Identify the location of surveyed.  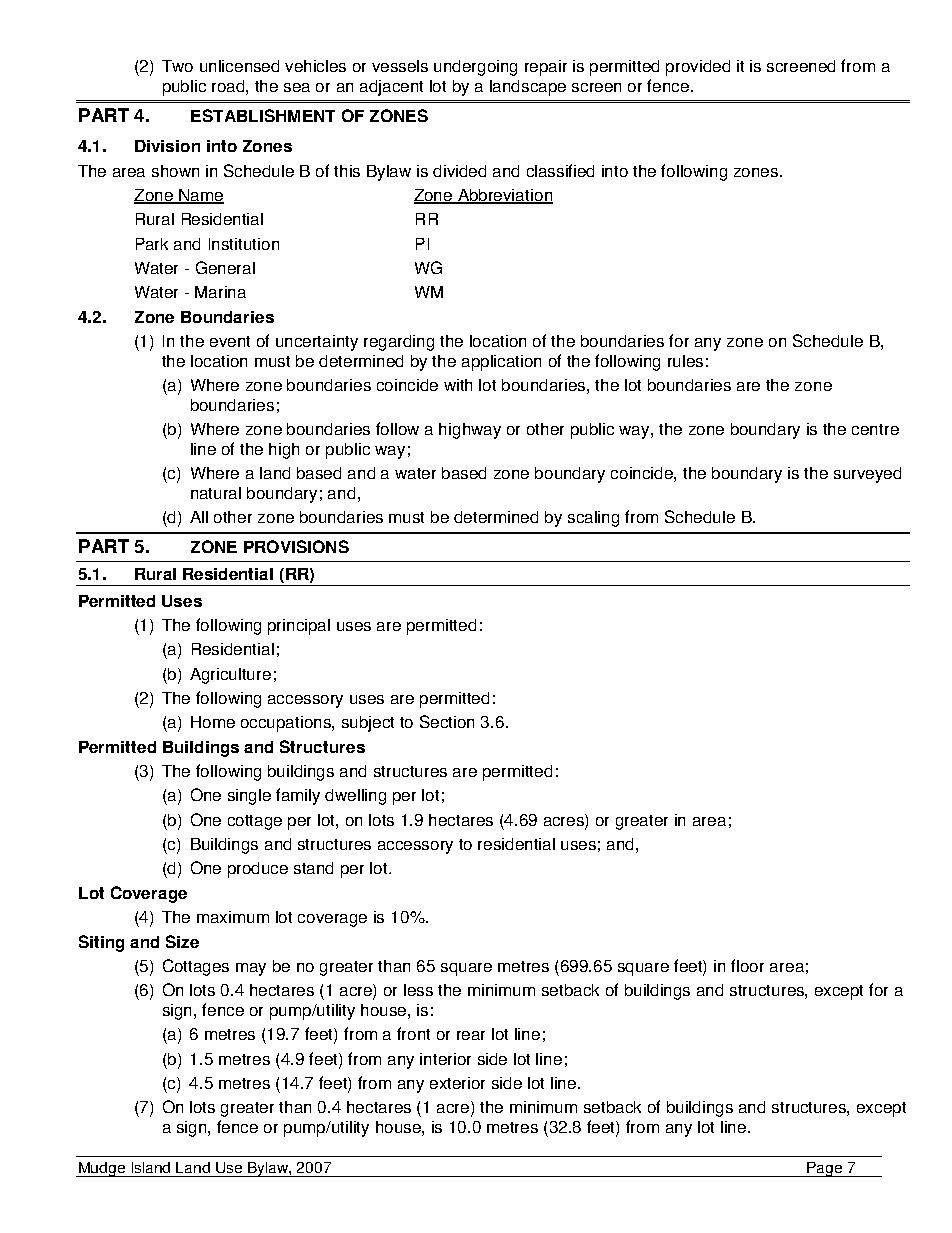
(867, 475).
